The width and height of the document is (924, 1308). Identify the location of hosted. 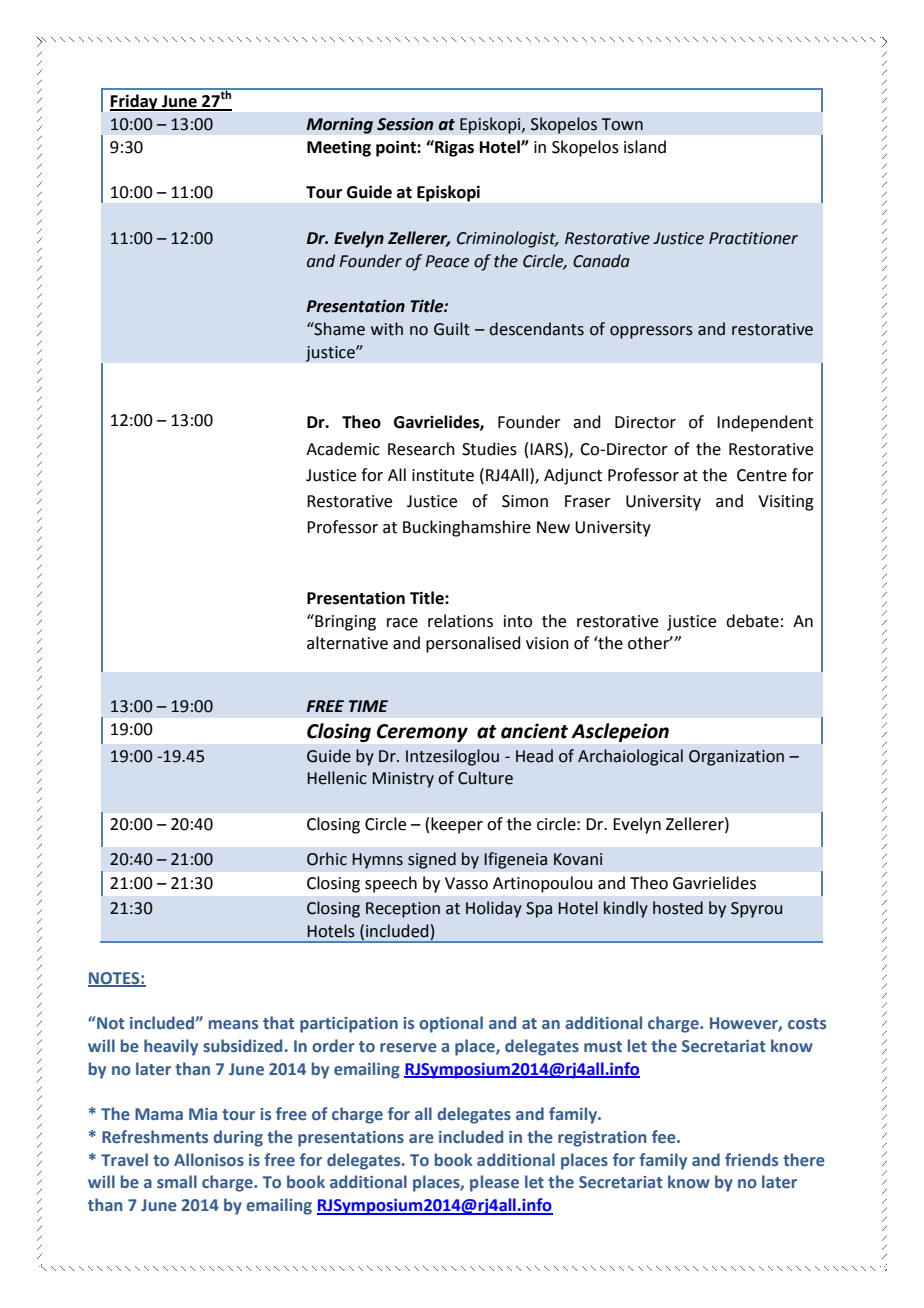
(678, 908).
